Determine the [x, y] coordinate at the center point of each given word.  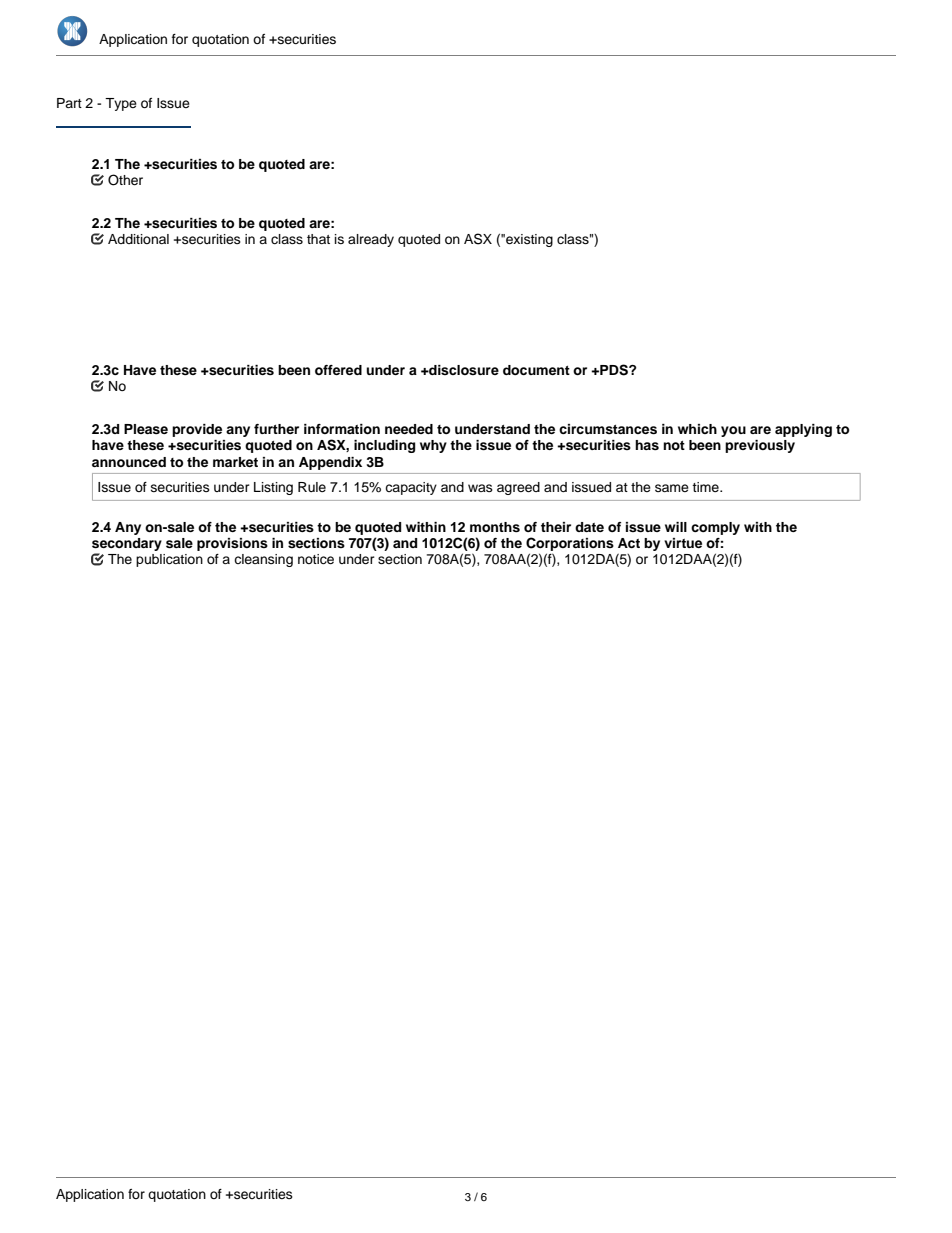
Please [146, 429]
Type [121, 104]
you [733, 431]
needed [409, 429]
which [697, 429]
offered [338, 370]
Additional [138, 239]
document [536, 370]
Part [69, 103]
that [318, 239]
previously [760, 446]
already [371, 240]
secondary [127, 546]
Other [125, 180]
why [433, 446]
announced [129, 462]
